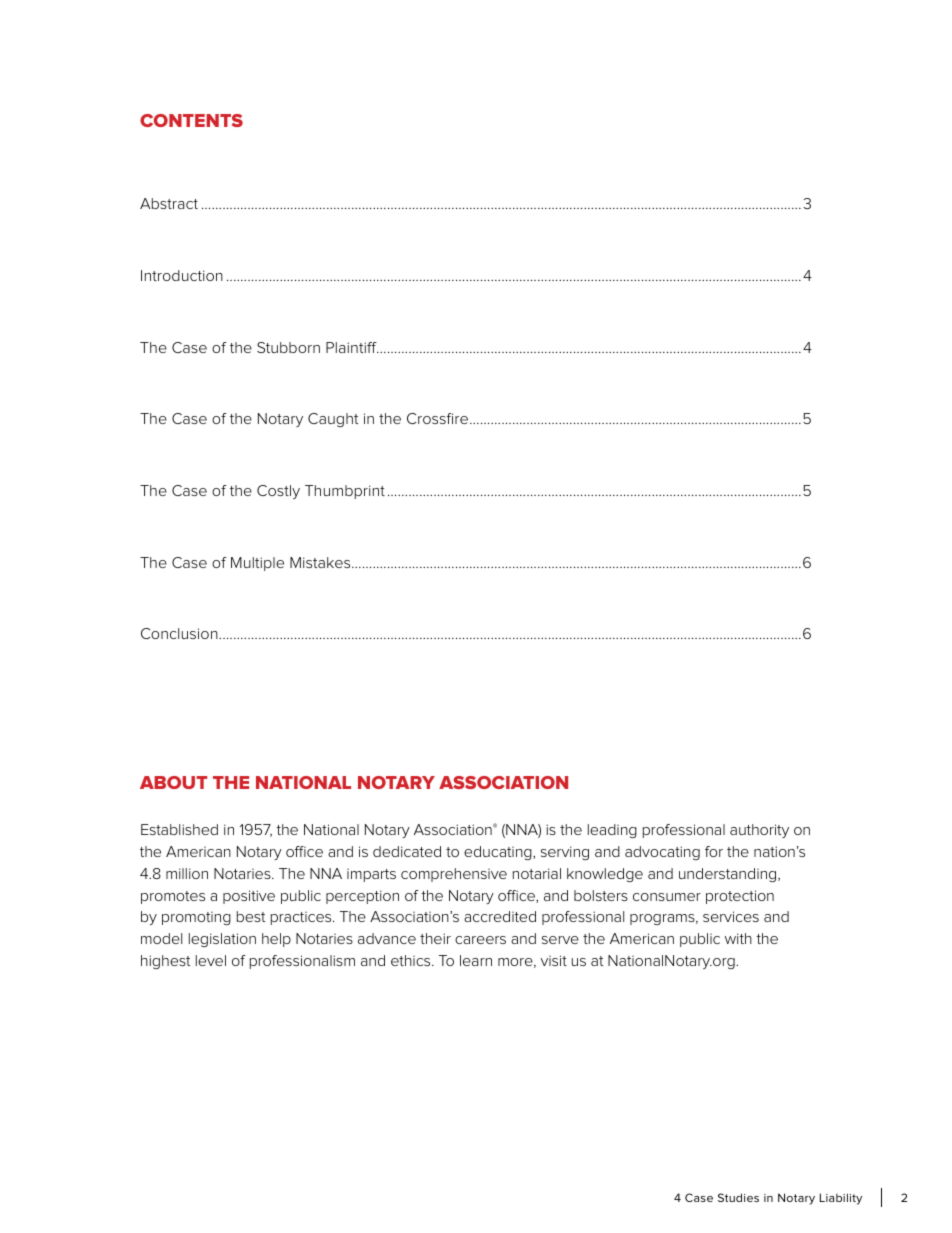 This screenshot has height=1233, width=952. I want to click on Studies, so click(738, 1197).
